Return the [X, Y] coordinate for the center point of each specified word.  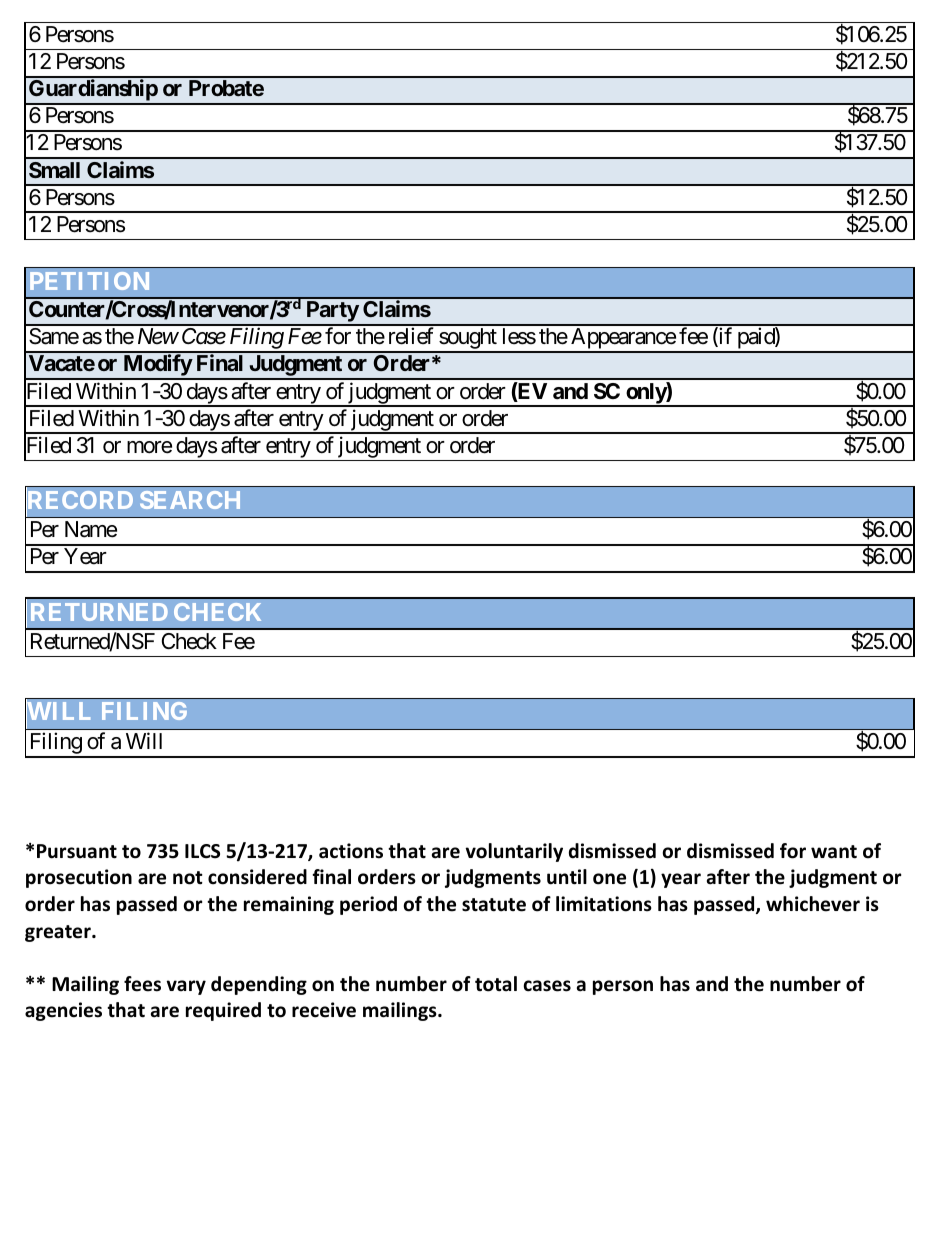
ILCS [202, 851]
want [834, 852]
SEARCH [190, 500]
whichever [813, 904]
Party [332, 313]
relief [411, 336]
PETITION [89, 281]
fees [142, 984]
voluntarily [514, 852]
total [496, 984]
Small [54, 170]
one [609, 879]
